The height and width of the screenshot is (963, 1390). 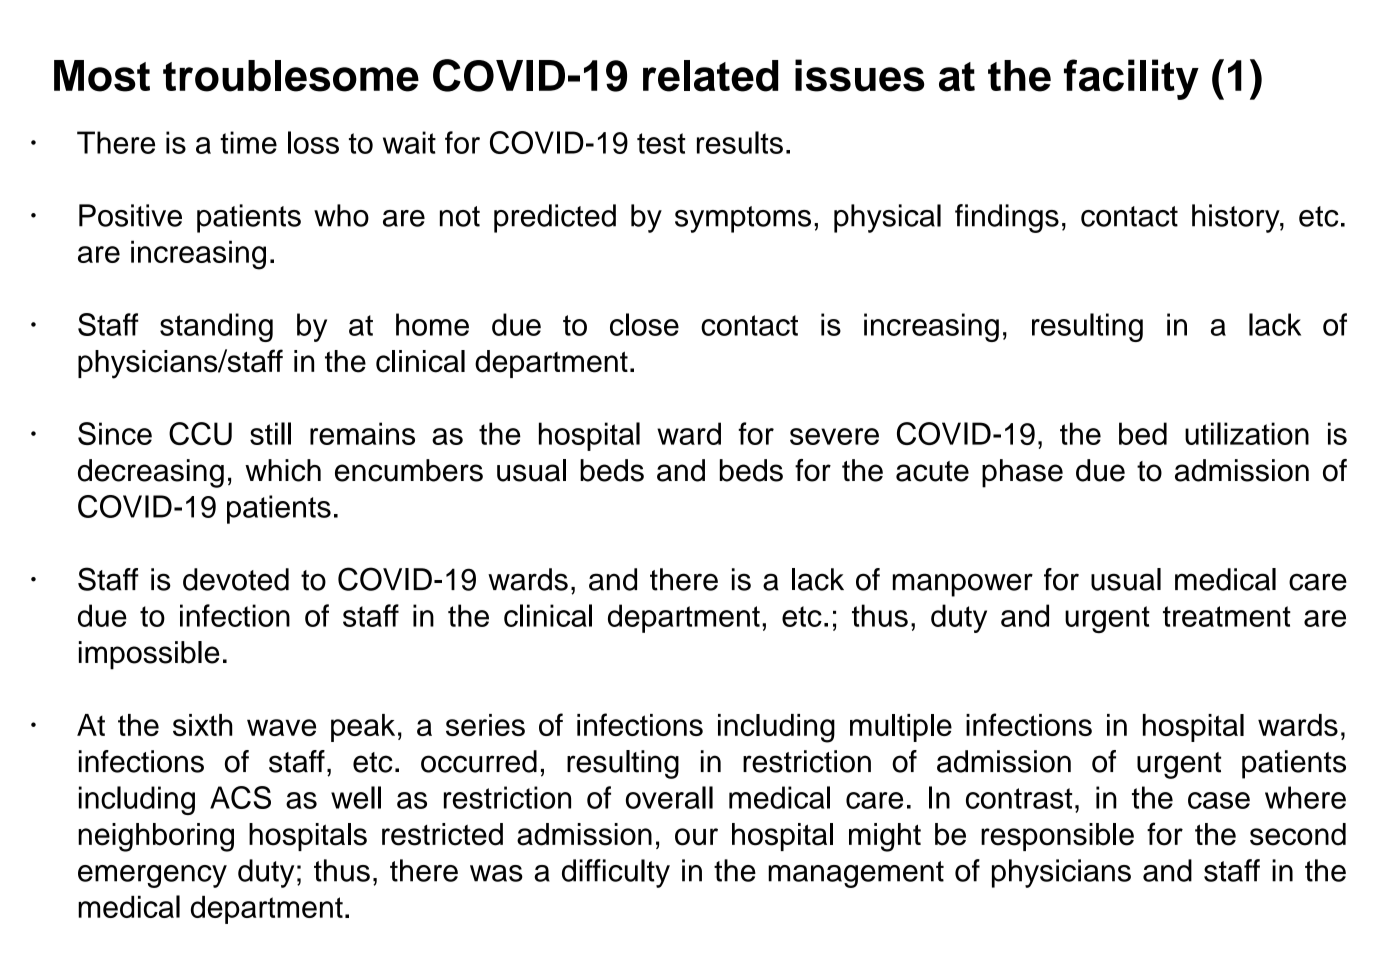 What do you see at coordinates (1131, 79) in the screenshot?
I see `facility` at bounding box center [1131, 79].
